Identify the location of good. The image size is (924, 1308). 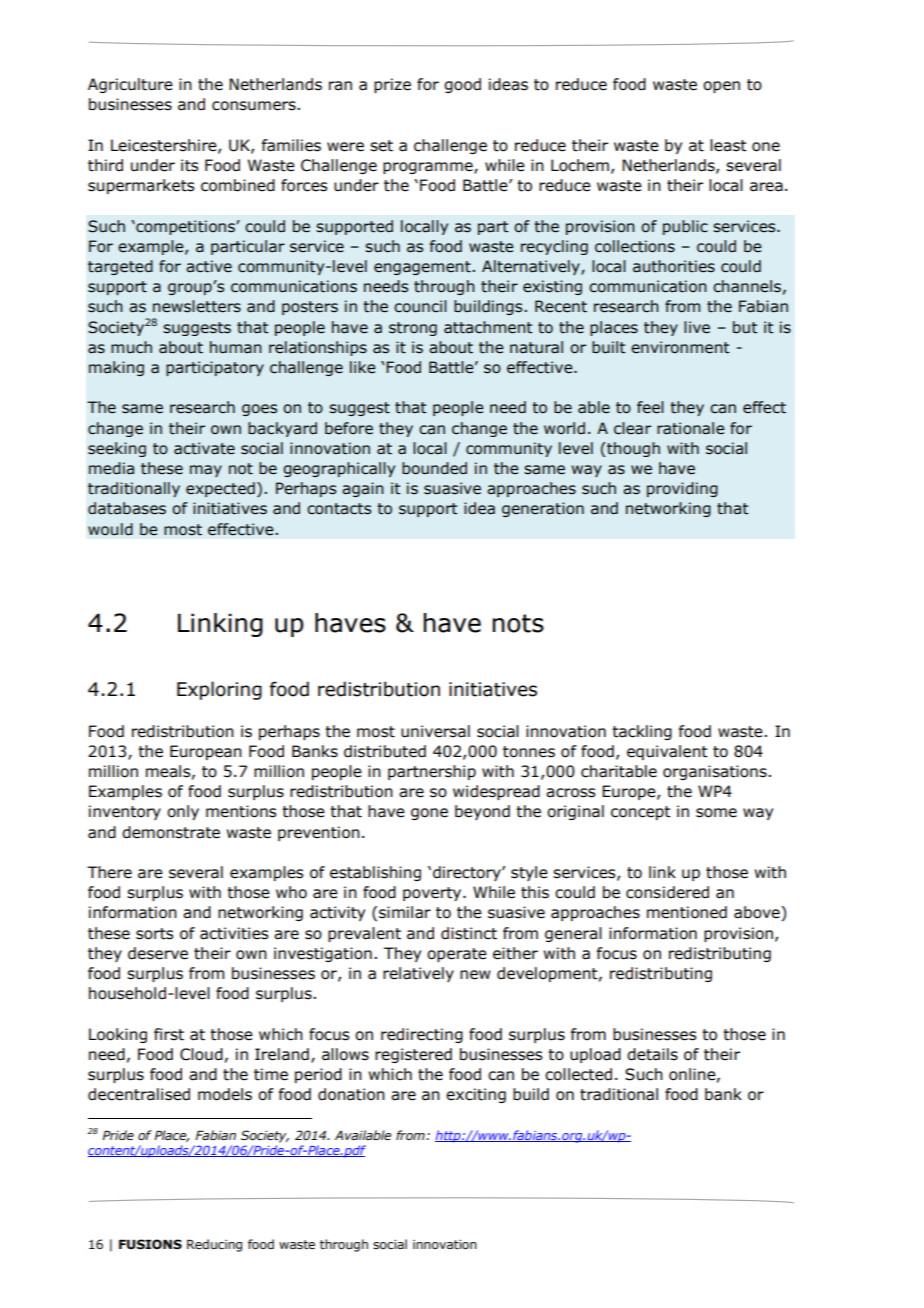
(462, 85).
